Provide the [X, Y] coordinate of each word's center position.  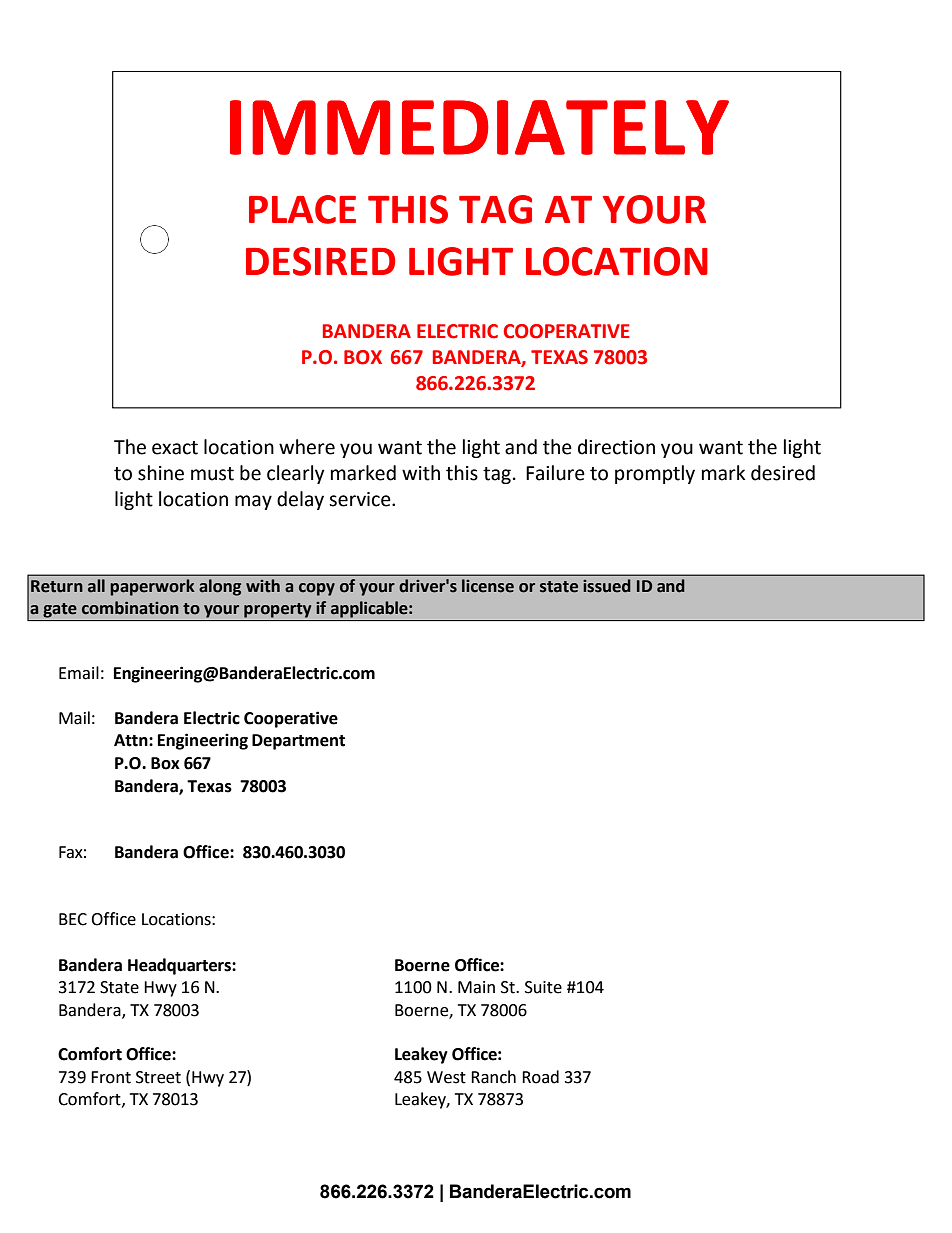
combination [130, 608]
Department [298, 742]
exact [175, 448]
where [307, 447]
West [446, 1077]
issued [607, 586]
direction [616, 447]
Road [540, 1077]
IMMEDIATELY [479, 127]
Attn [132, 740]
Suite [543, 987]
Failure [555, 473]
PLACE [302, 209]
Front [111, 1077]
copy [317, 589]
